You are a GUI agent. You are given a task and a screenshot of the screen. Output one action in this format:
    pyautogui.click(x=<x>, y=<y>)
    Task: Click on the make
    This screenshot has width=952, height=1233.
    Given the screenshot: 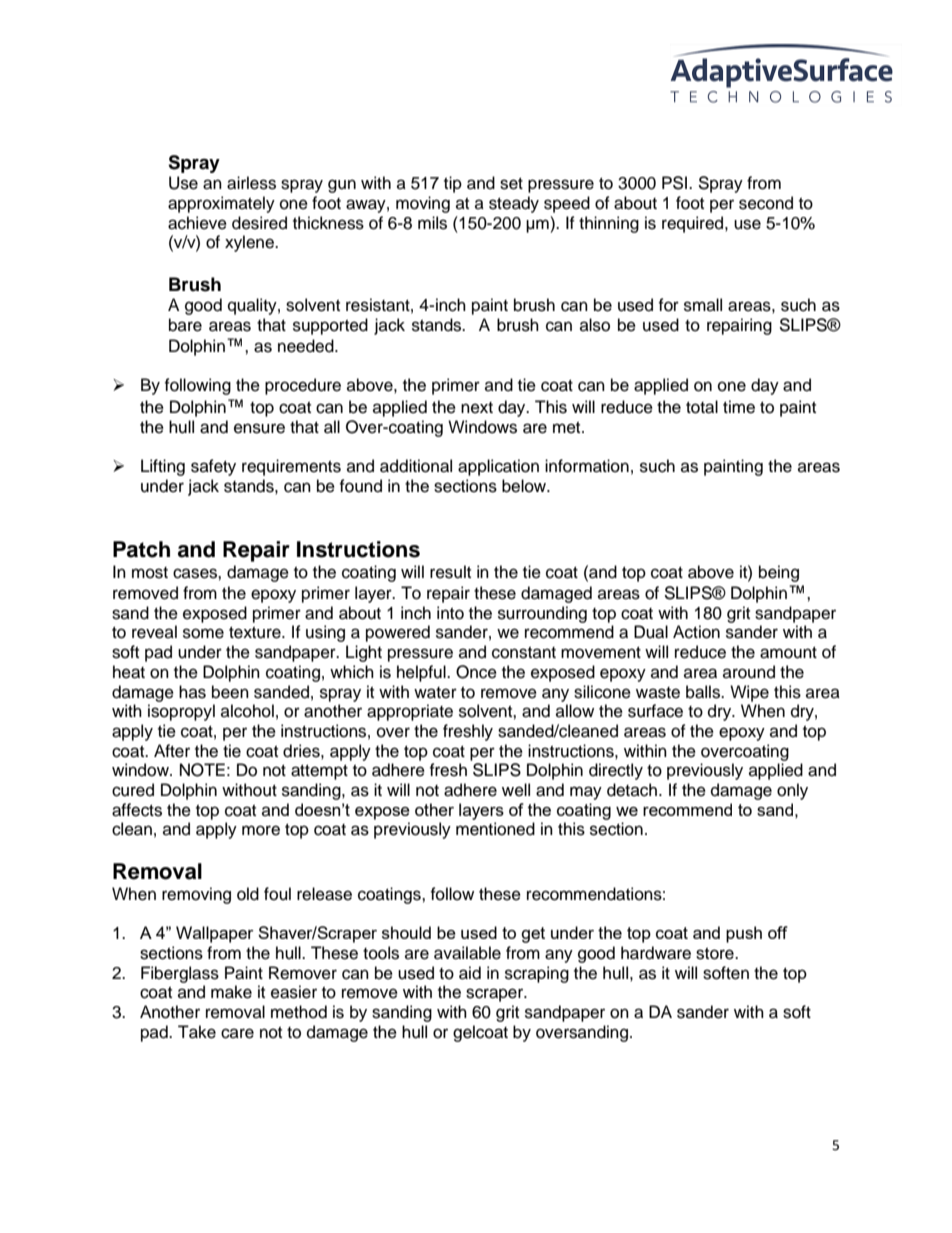 What is the action you would take?
    pyautogui.click(x=231, y=992)
